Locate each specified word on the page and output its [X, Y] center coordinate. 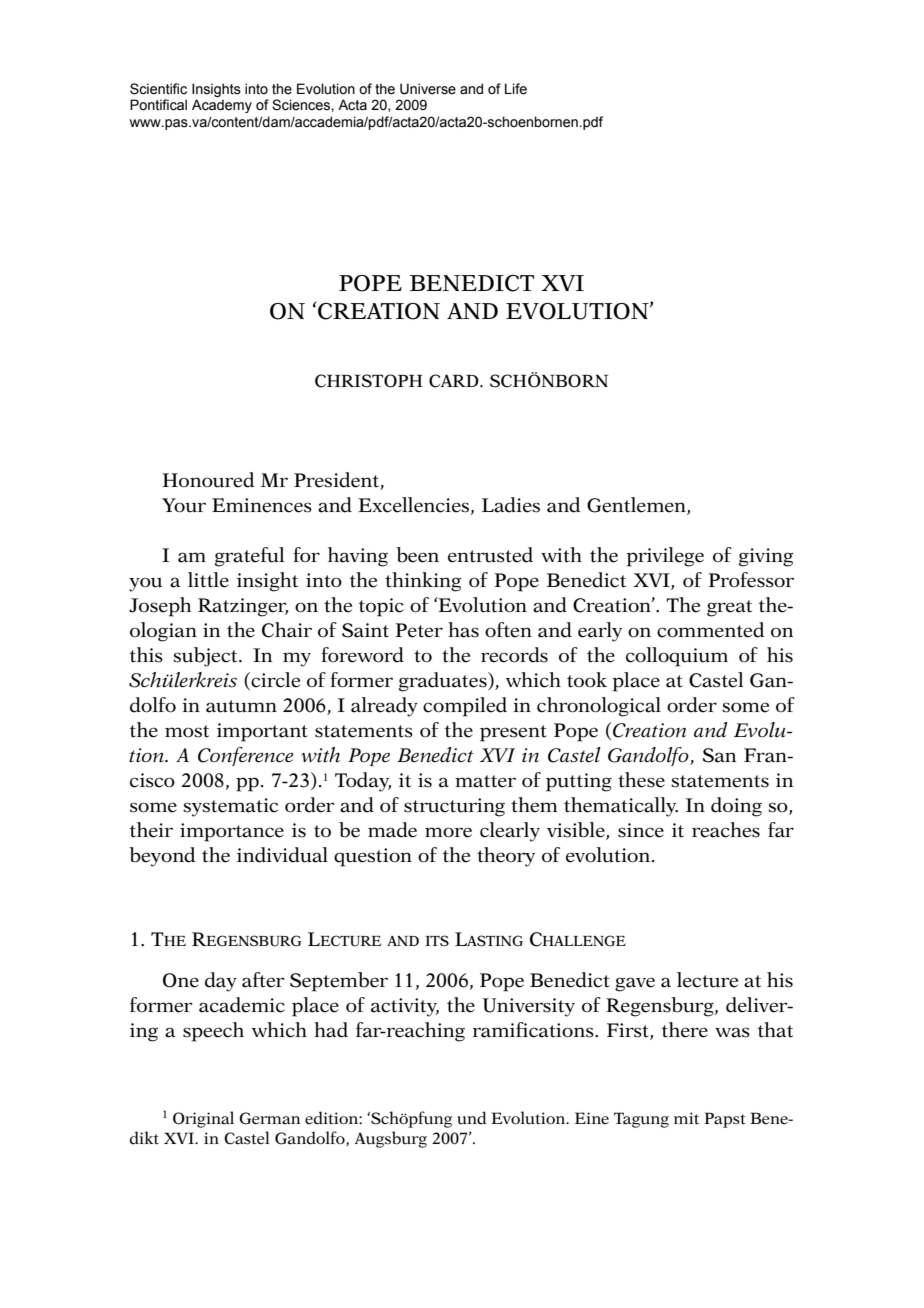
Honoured [208, 480]
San [719, 755]
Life [516, 89]
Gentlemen [637, 506]
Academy [222, 106]
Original [203, 1119]
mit [686, 1118]
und [472, 1118]
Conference [246, 756]
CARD [455, 381]
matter [485, 781]
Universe [428, 89]
